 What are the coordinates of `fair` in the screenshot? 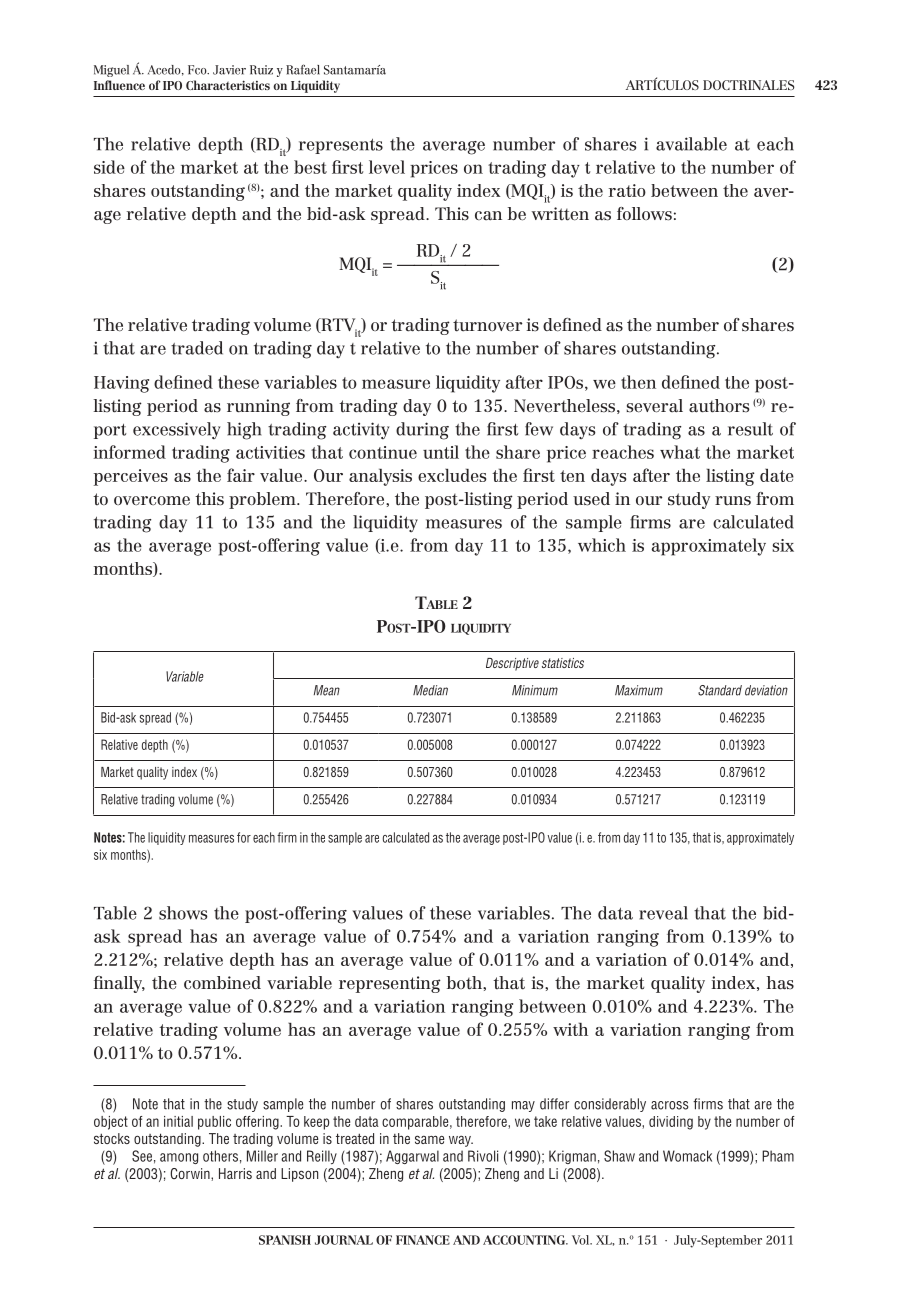 It's located at (241, 475).
